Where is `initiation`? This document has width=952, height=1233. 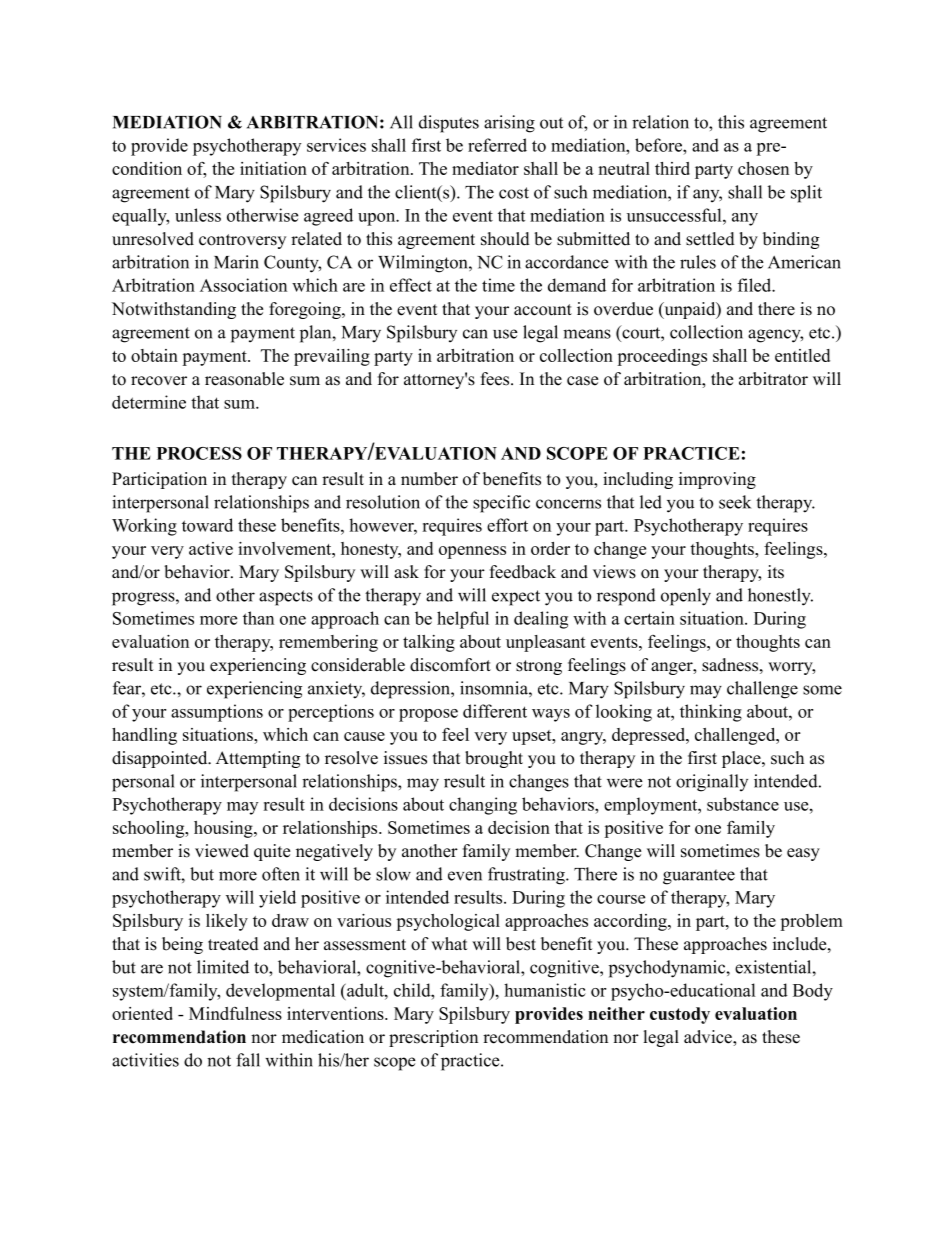 initiation is located at coordinates (273, 168).
